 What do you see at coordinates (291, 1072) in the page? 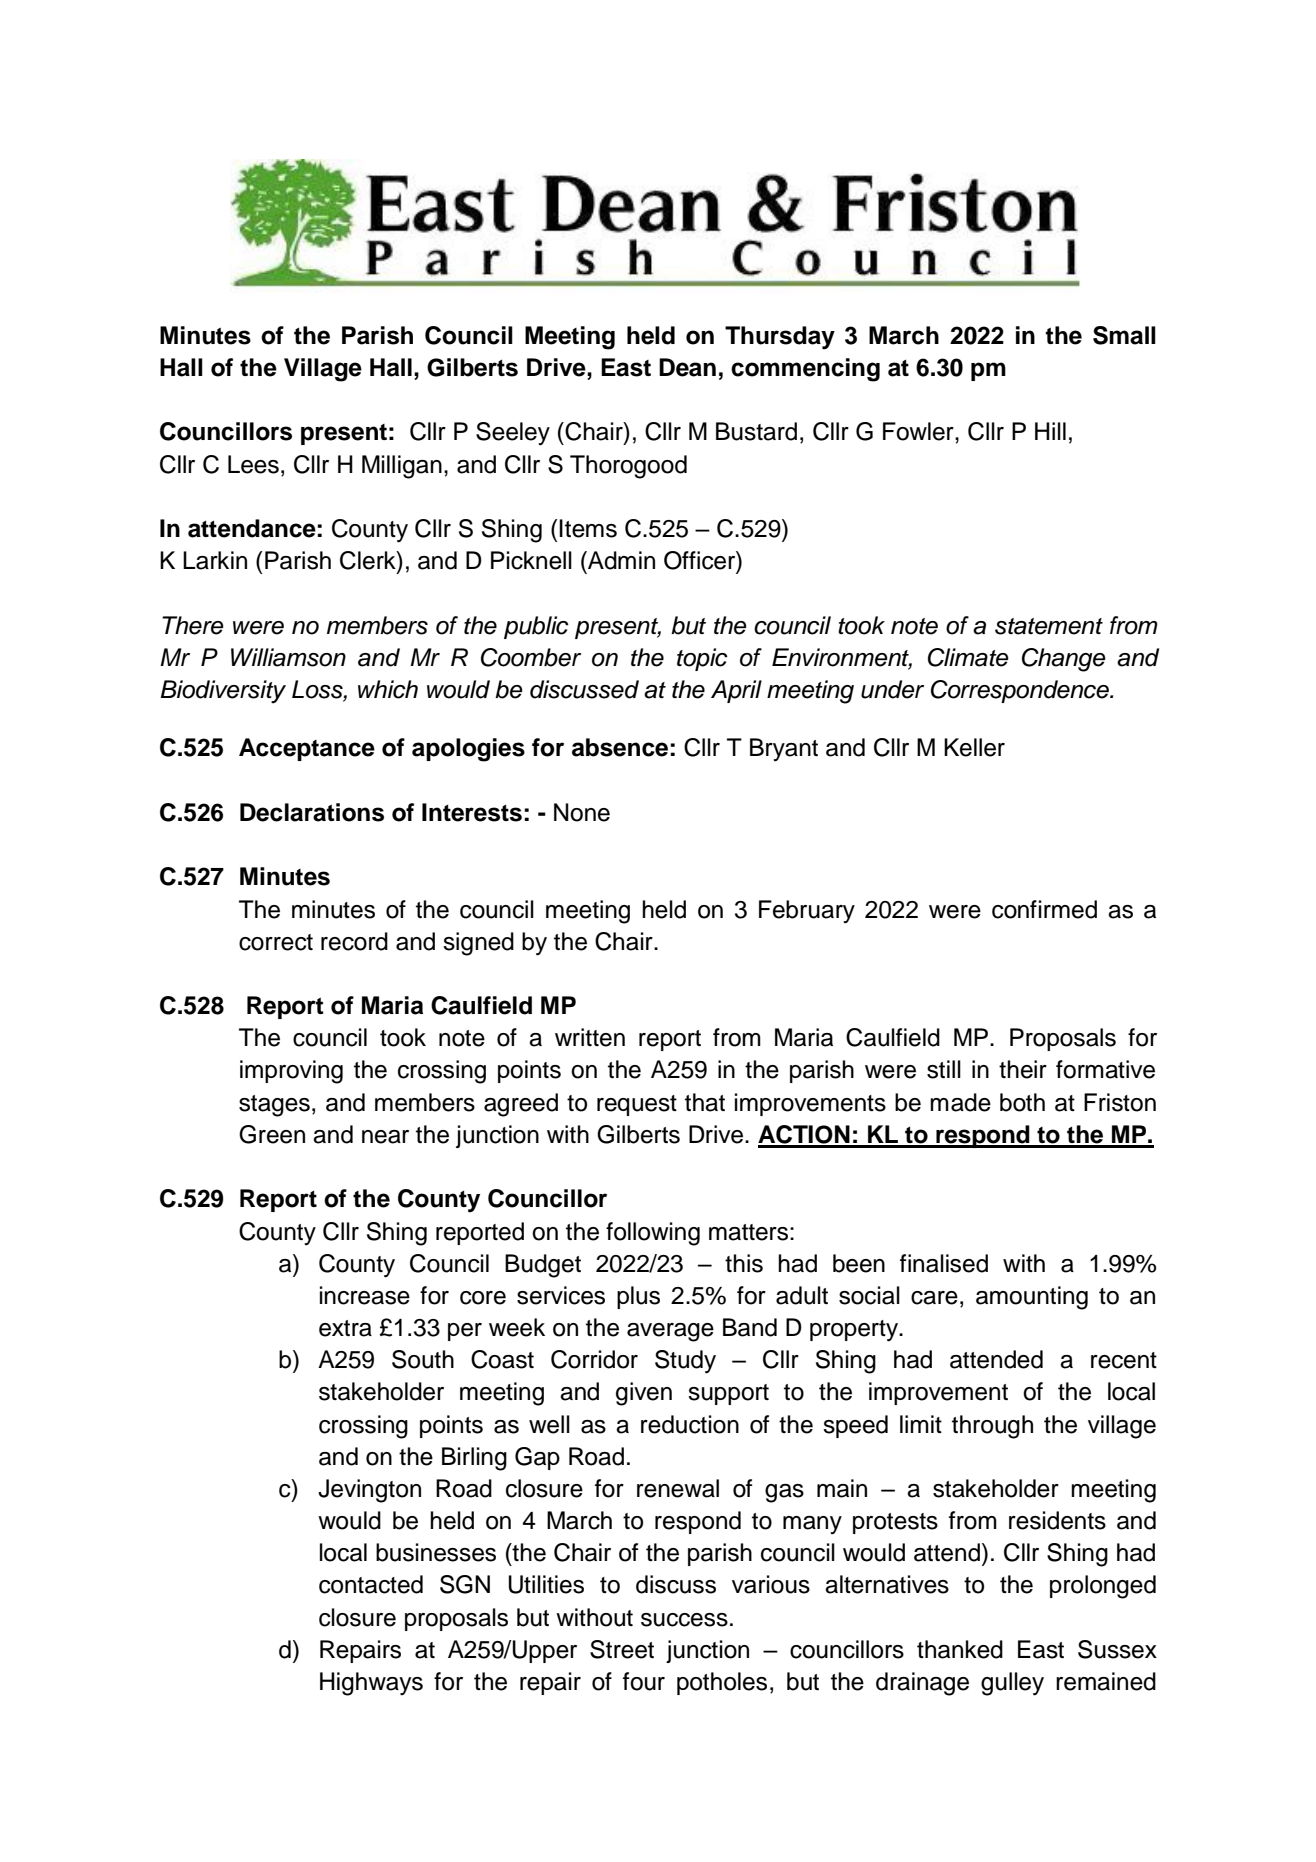
I see `improving` at bounding box center [291, 1072].
